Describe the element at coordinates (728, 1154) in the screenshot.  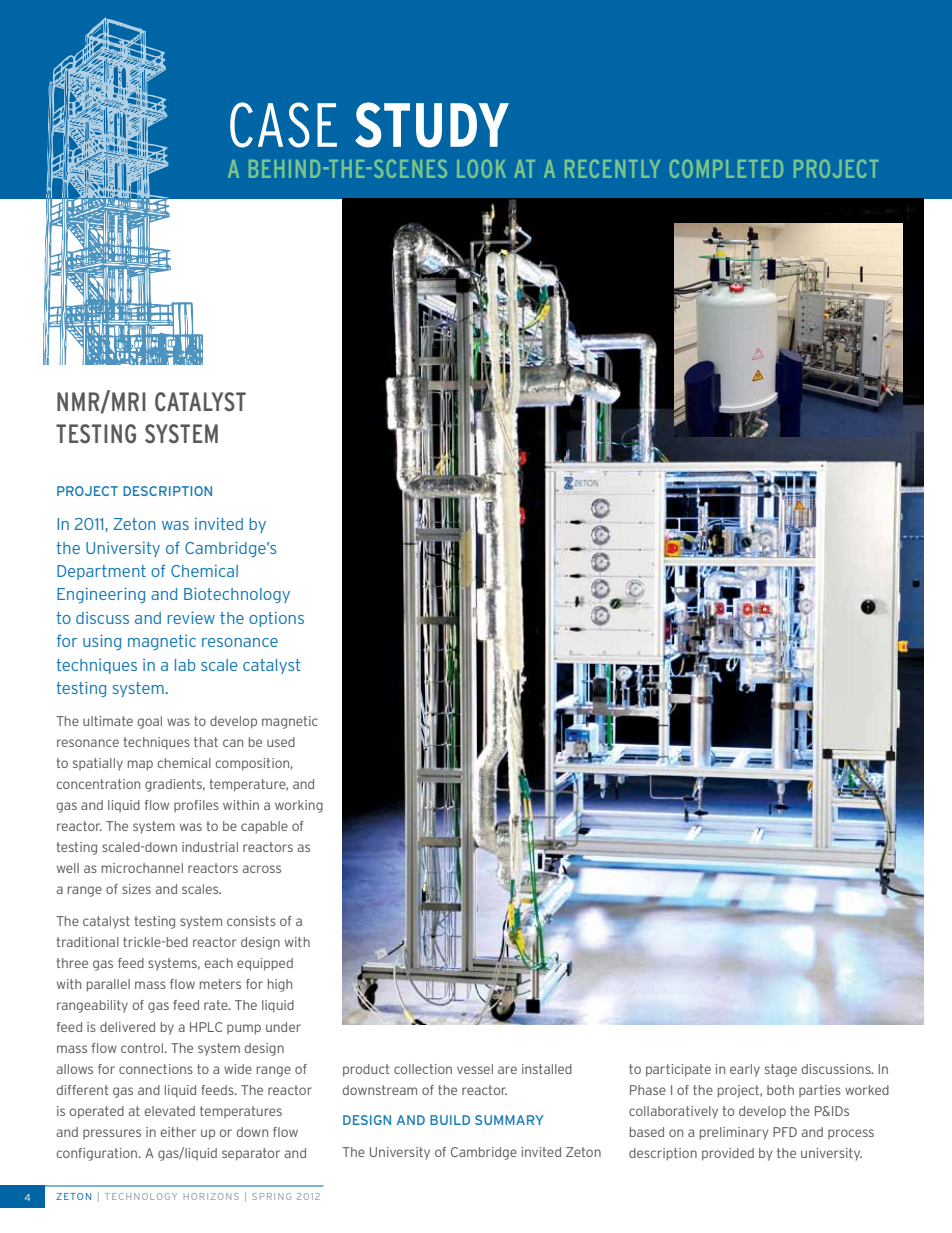
I see `provided` at that location.
